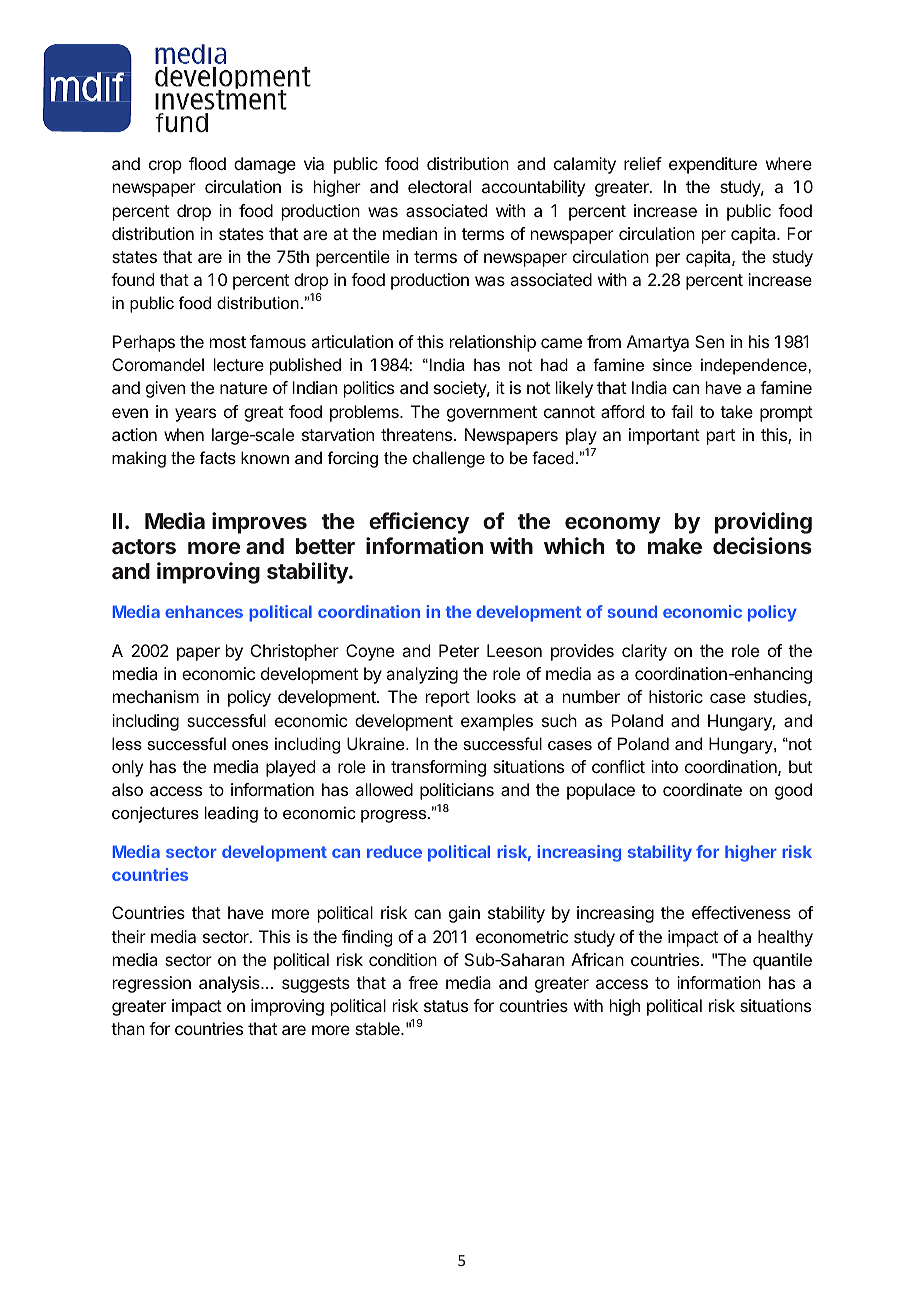 This image has height=1307, width=924. What do you see at coordinates (218, 457) in the image?
I see `facts` at bounding box center [218, 457].
